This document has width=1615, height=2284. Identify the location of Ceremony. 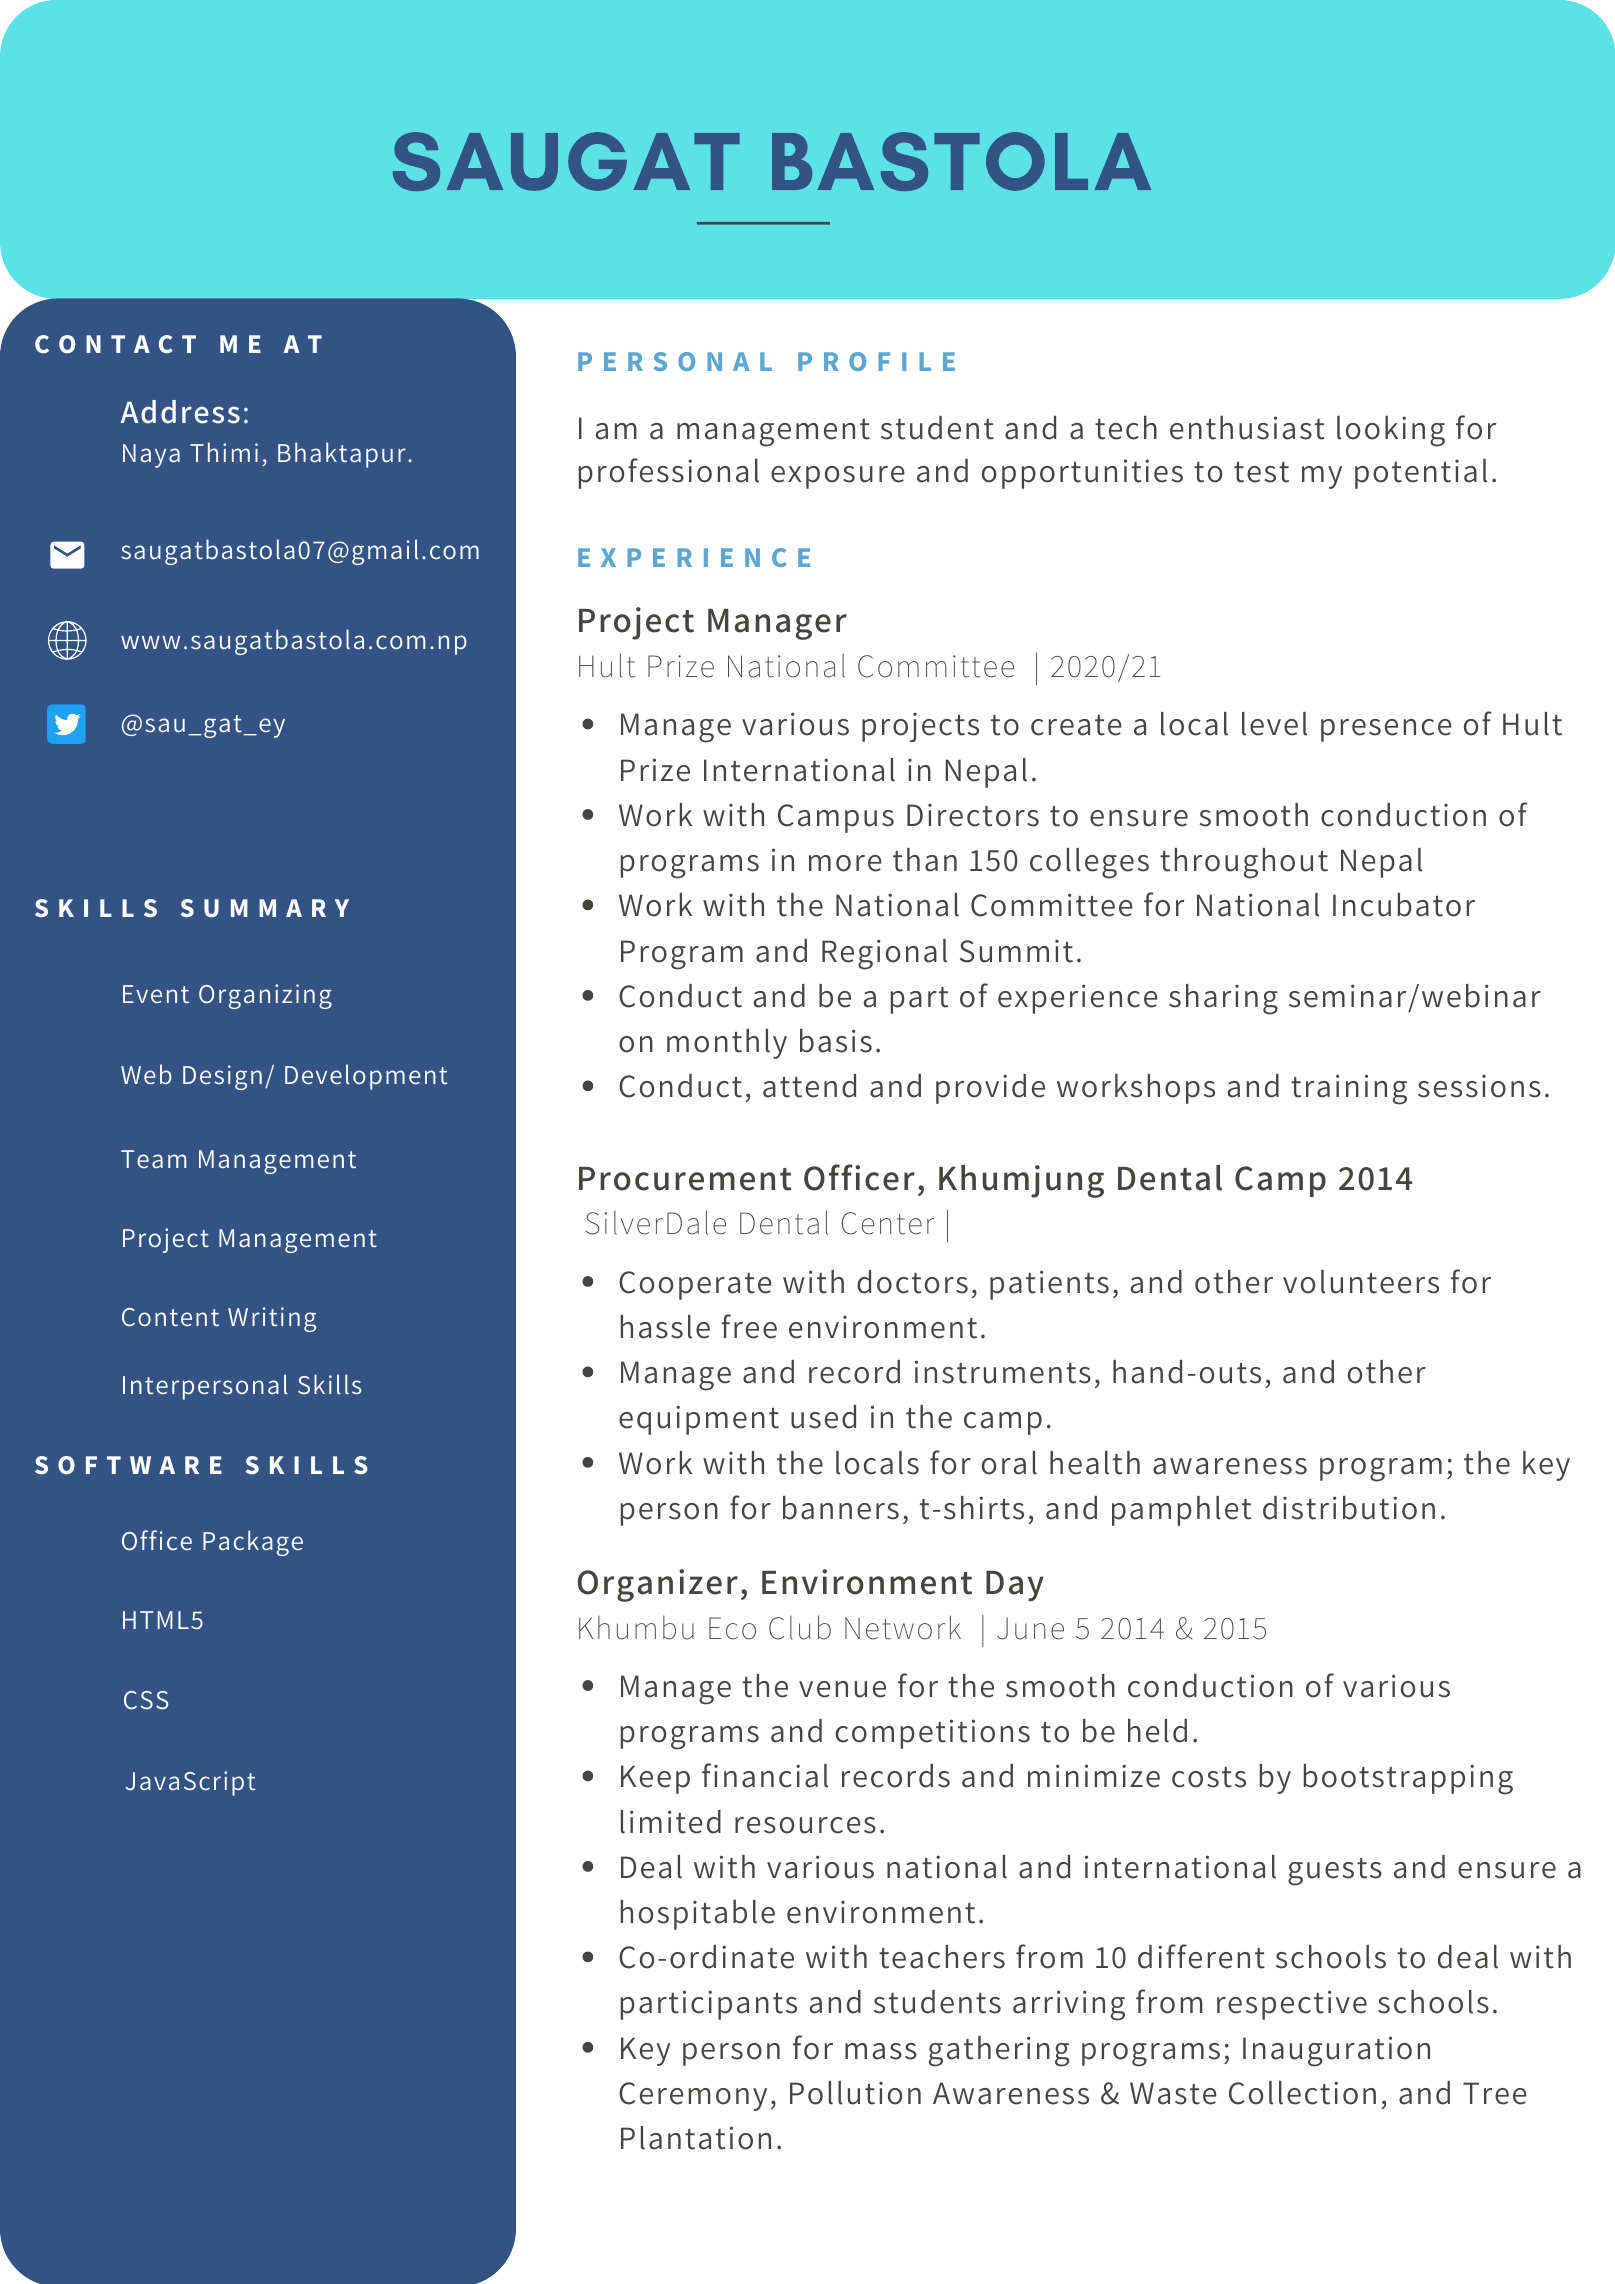
(693, 2096).
